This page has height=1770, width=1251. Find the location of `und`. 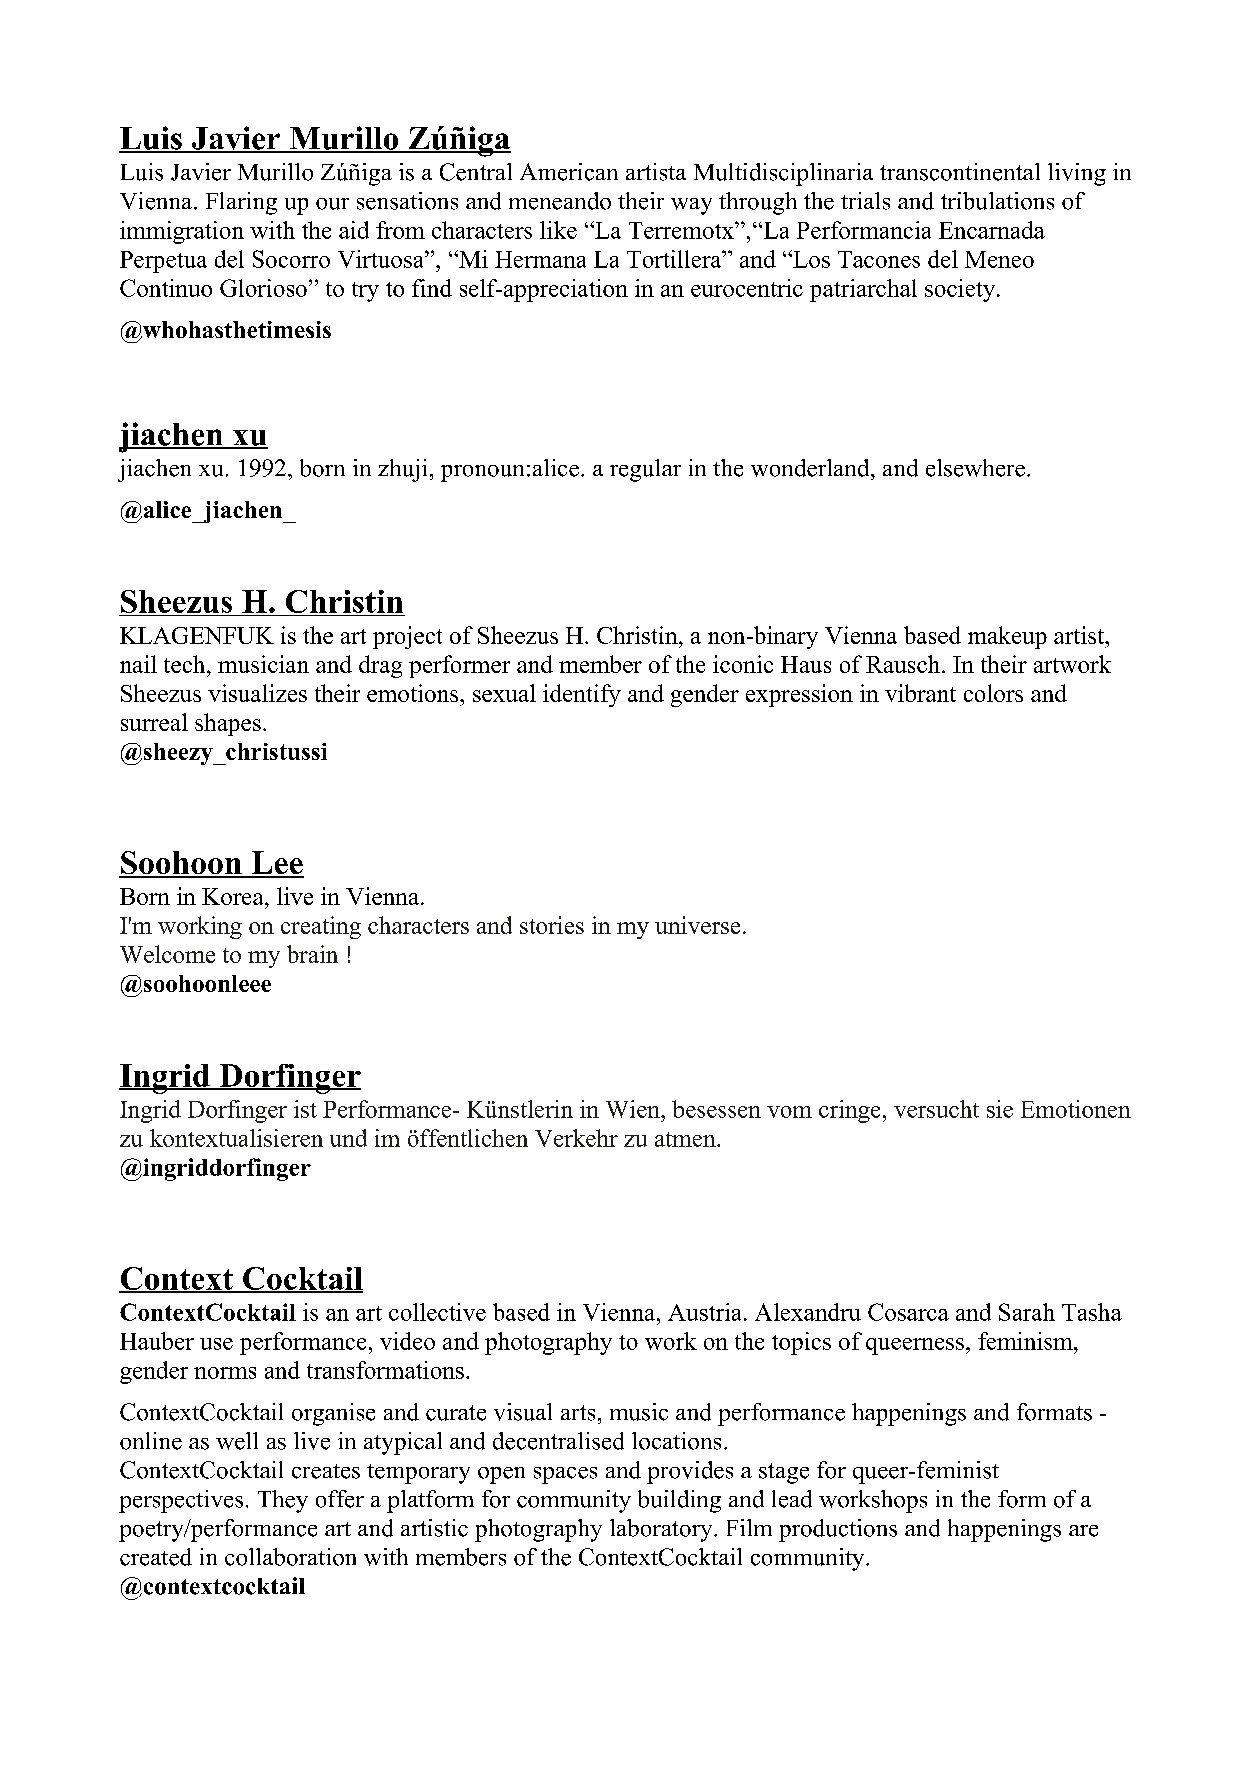

und is located at coordinates (348, 1138).
